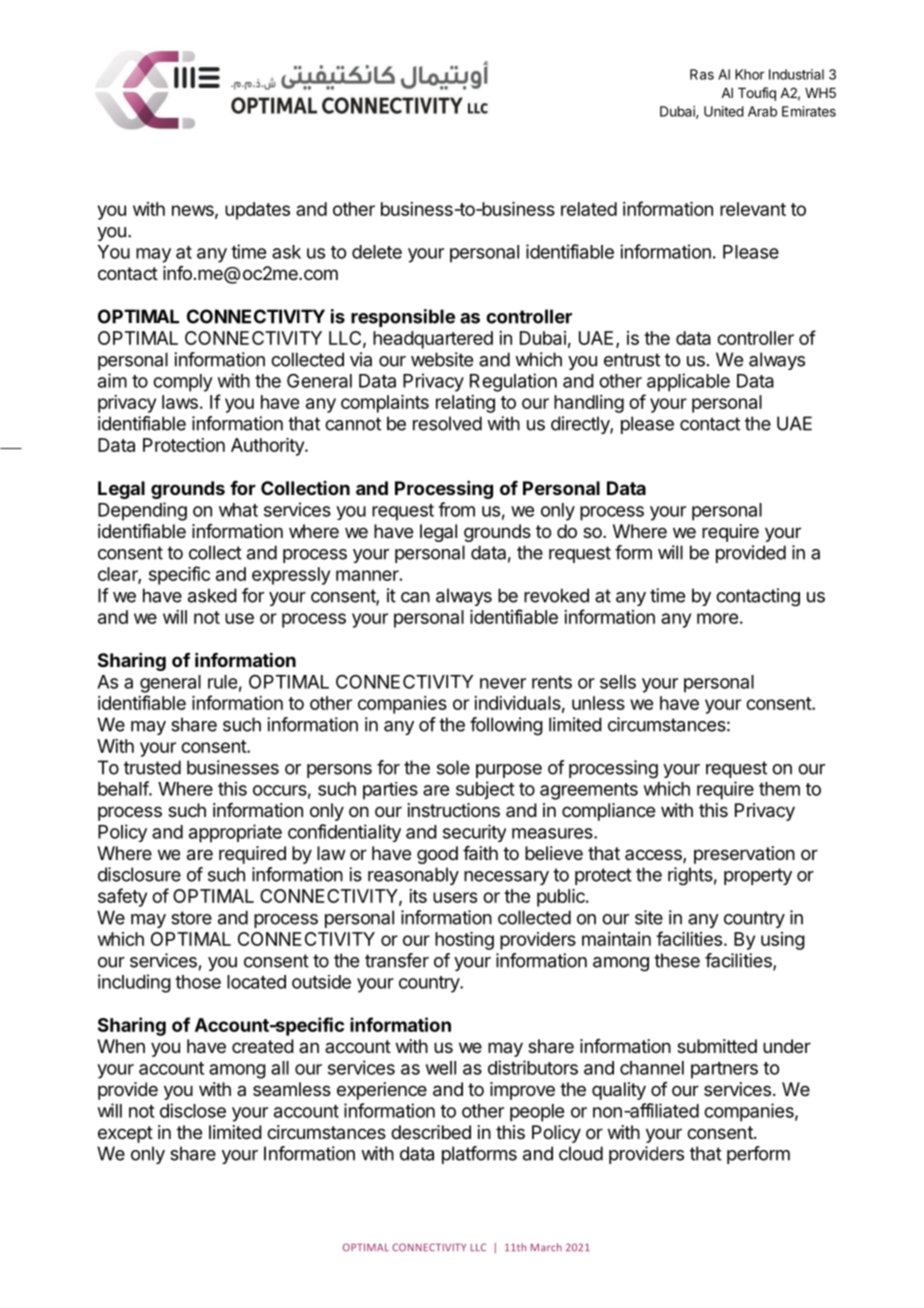 This document has height=1308, width=924. Describe the element at coordinates (191, 918) in the document. I see `store` at that location.
